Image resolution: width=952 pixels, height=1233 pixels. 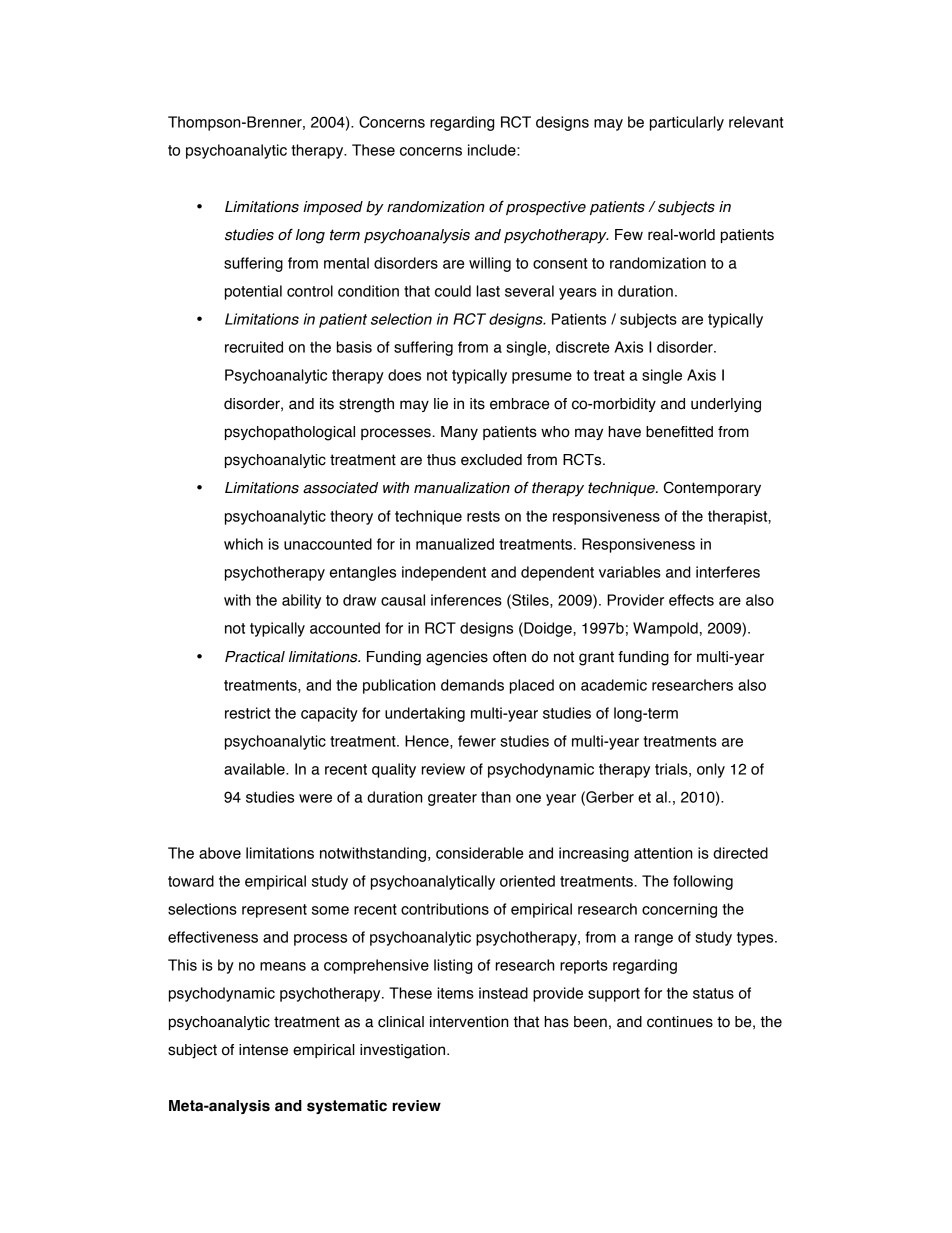 I want to click on inferences, so click(x=466, y=600).
